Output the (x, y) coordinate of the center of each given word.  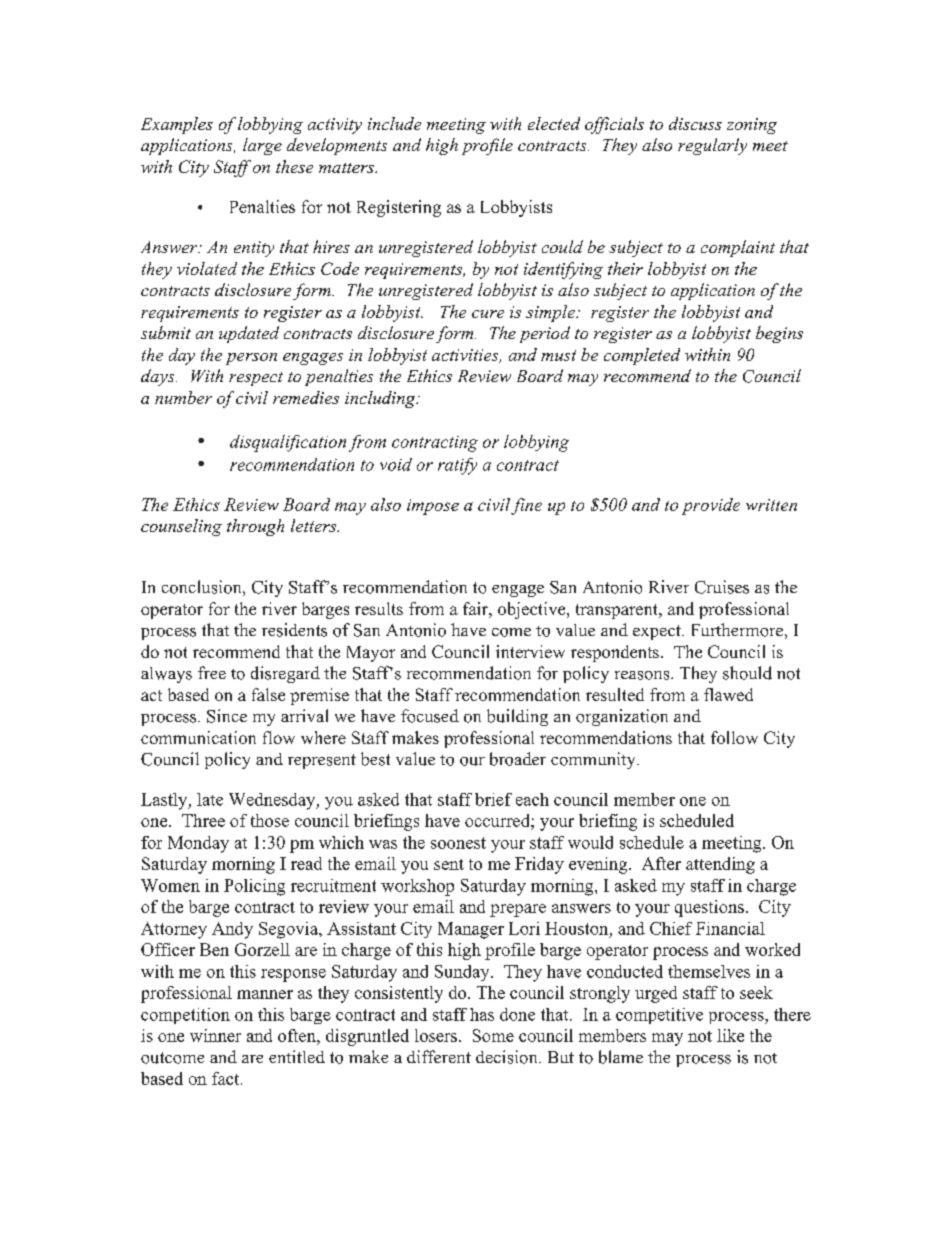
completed (642, 356)
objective (533, 610)
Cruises (722, 587)
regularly (712, 146)
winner (215, 1035)
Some (493, 1035)
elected (554, 123)
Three (203, 820)
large (262, 146)
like (730, 1035)
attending (720, 865)
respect (256, 379)
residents (294, 630)
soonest (458, 843)
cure (488, 314)
